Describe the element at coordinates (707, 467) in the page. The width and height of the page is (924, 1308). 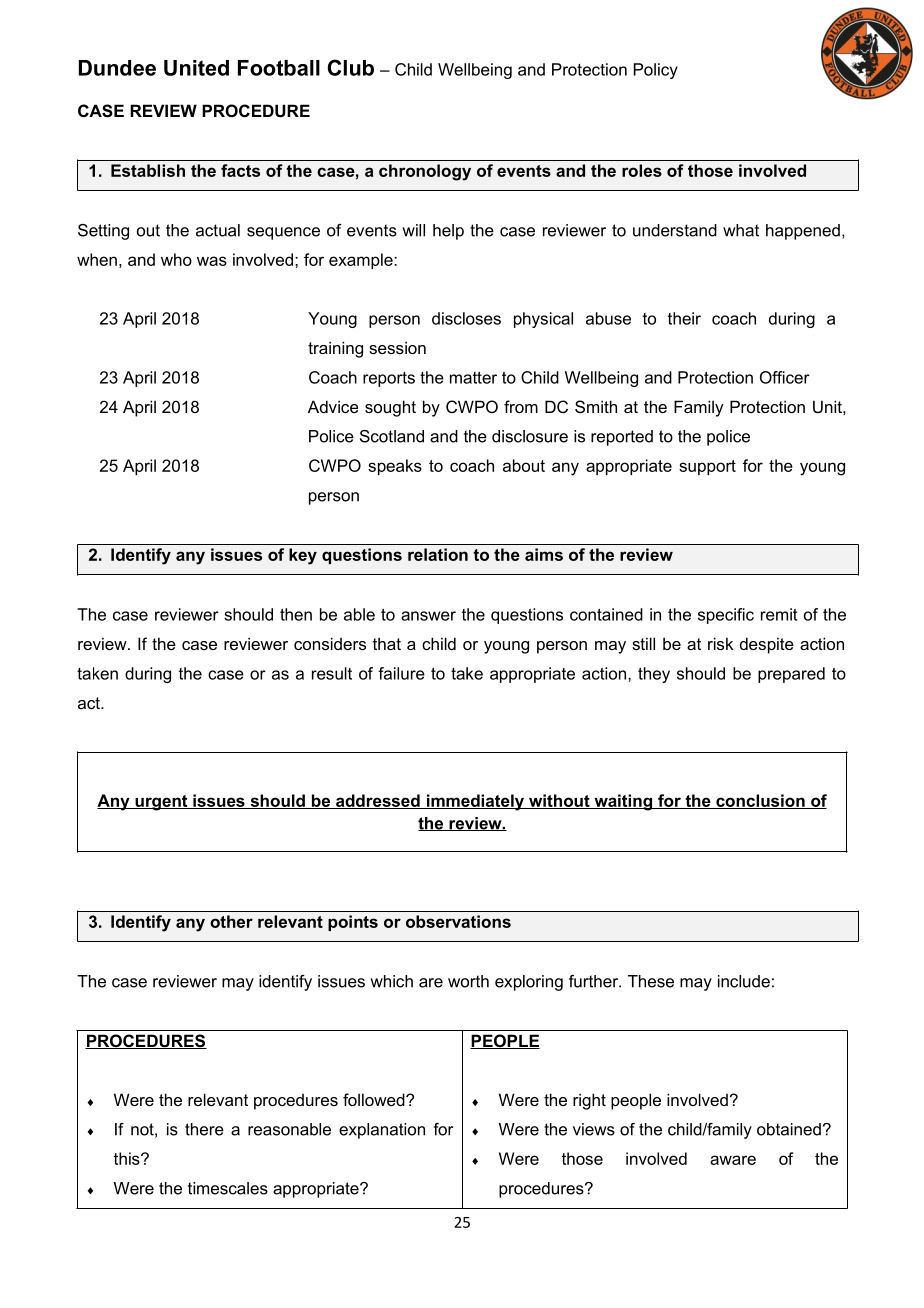
I see `support` at that location.
